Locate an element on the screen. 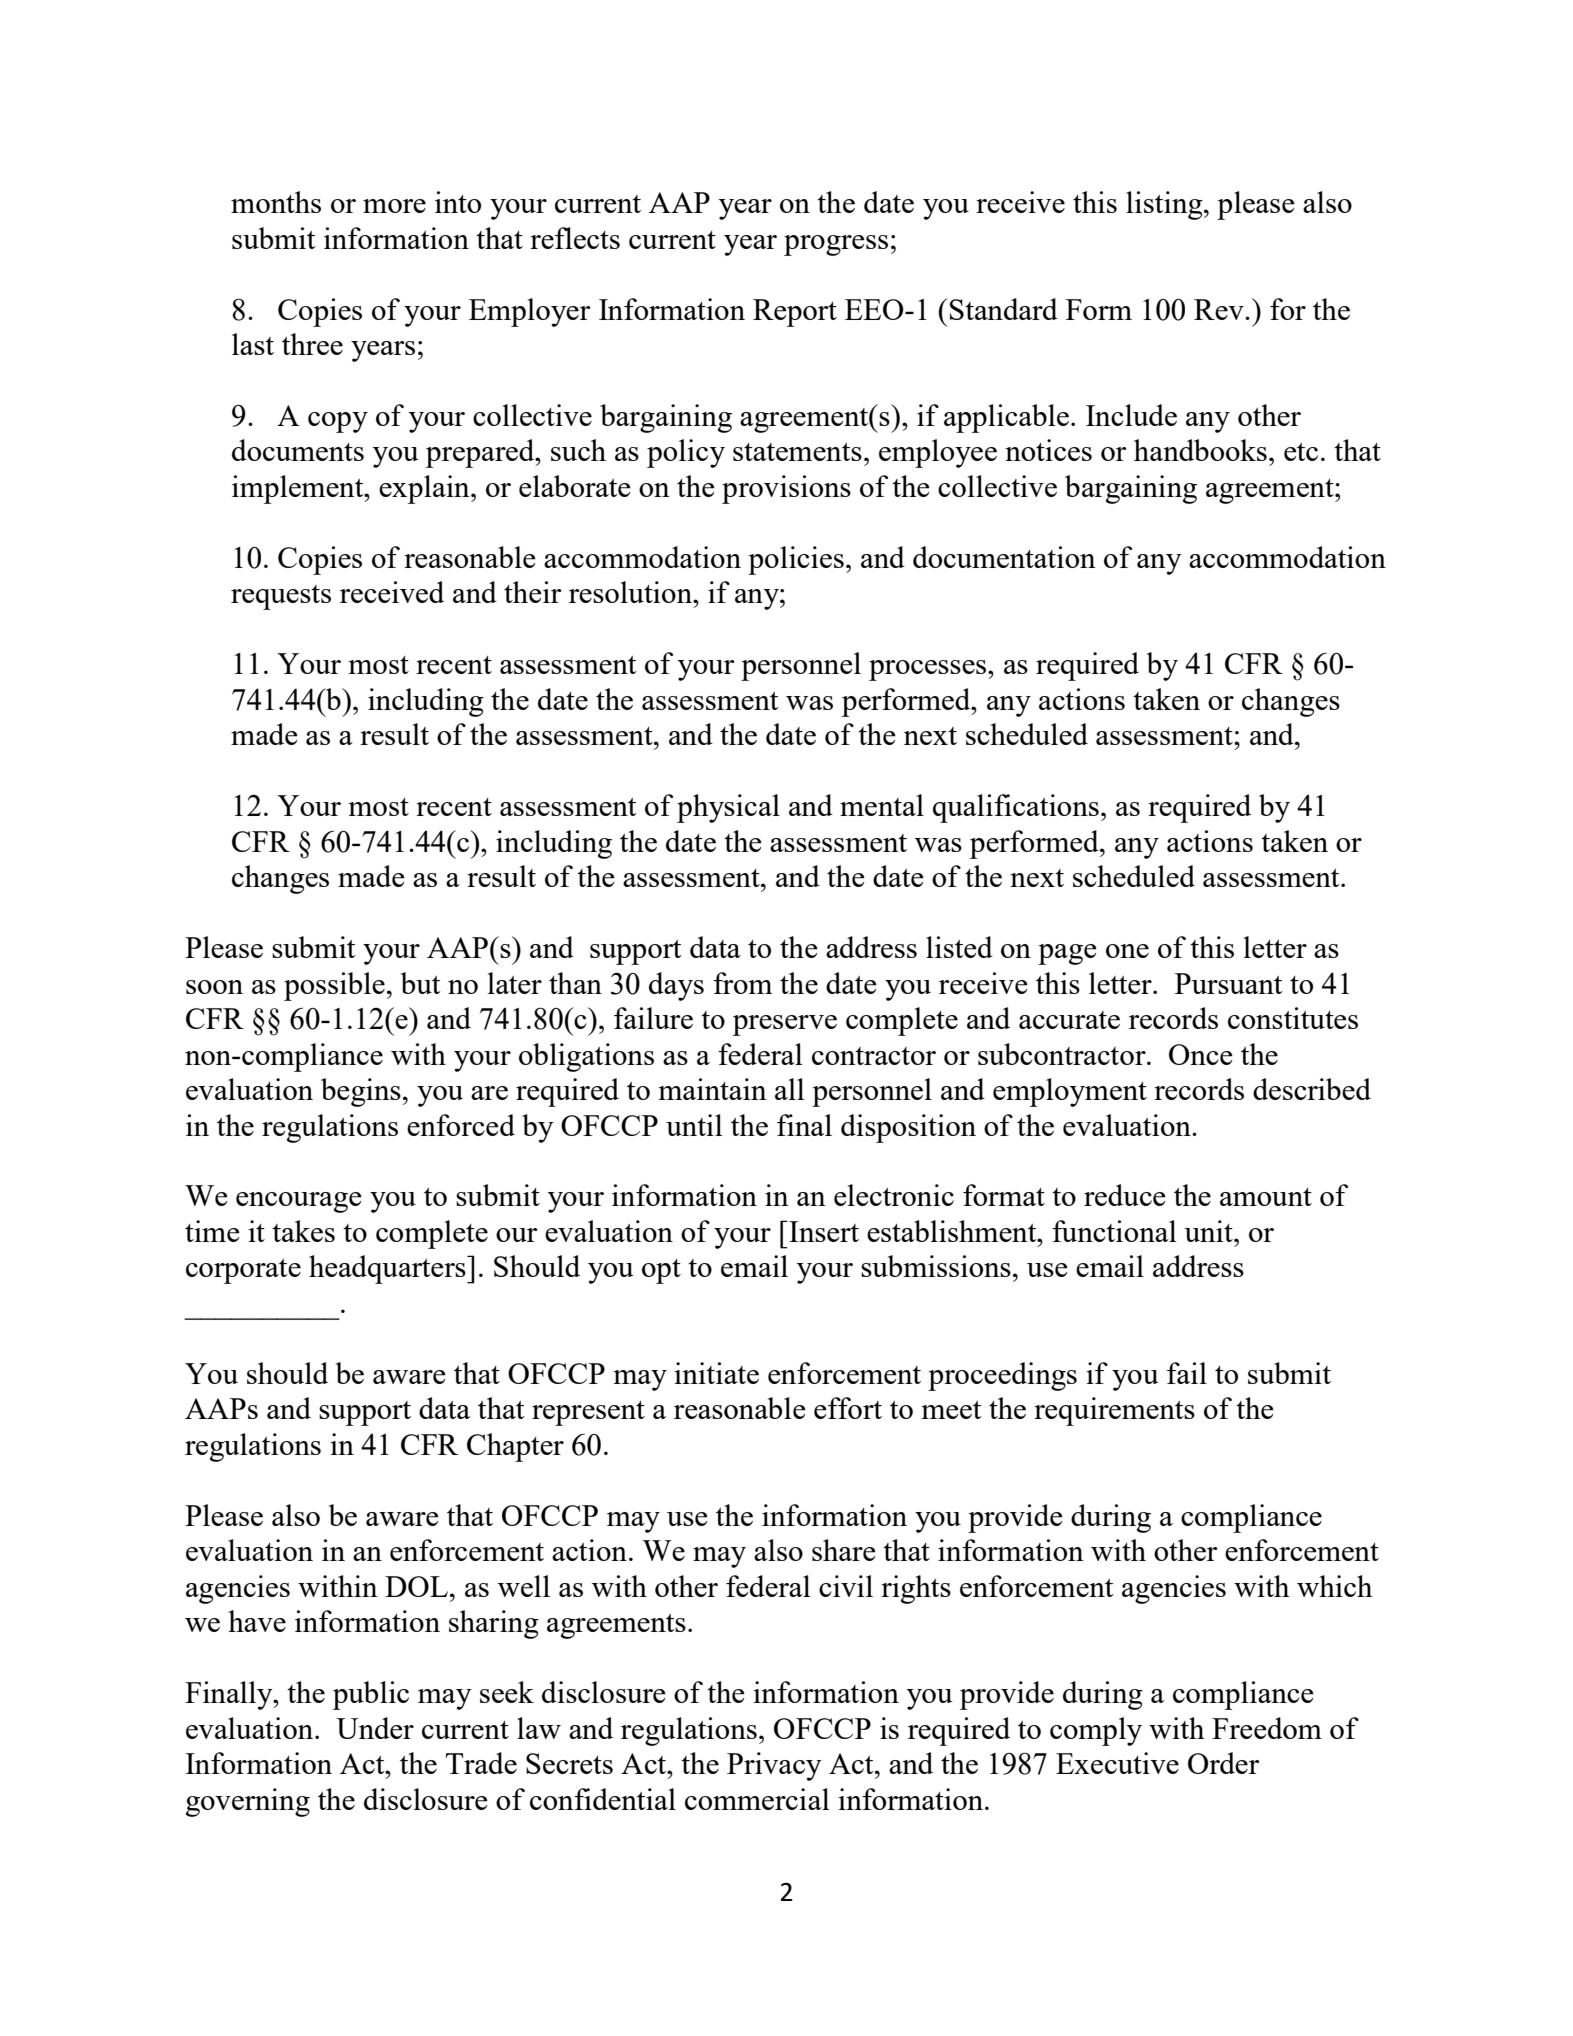 The image size is (1573, 2036). until is located at coordinates (694, 1125).
